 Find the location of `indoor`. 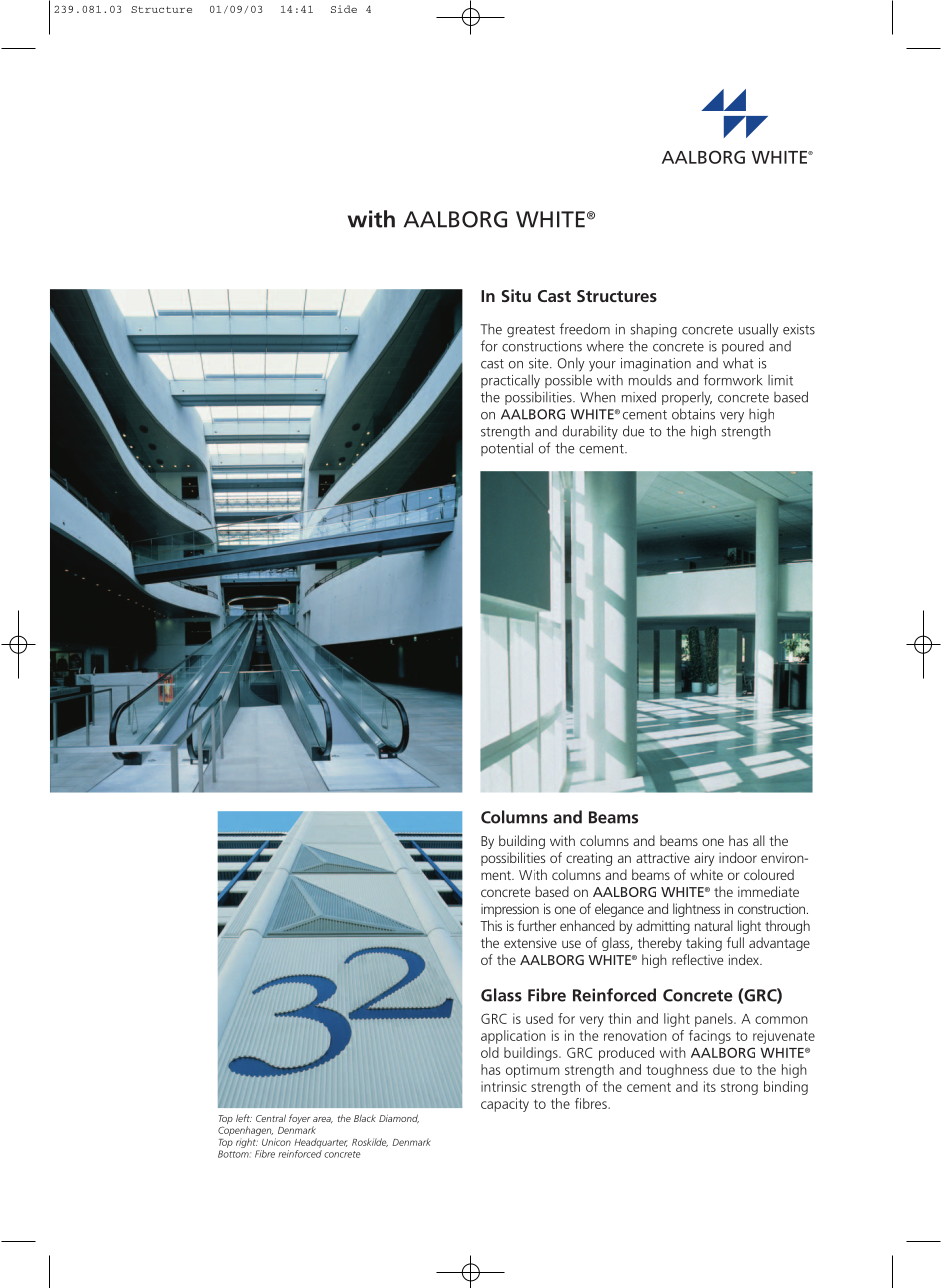

indoor is located at coordinates (738, 857).
